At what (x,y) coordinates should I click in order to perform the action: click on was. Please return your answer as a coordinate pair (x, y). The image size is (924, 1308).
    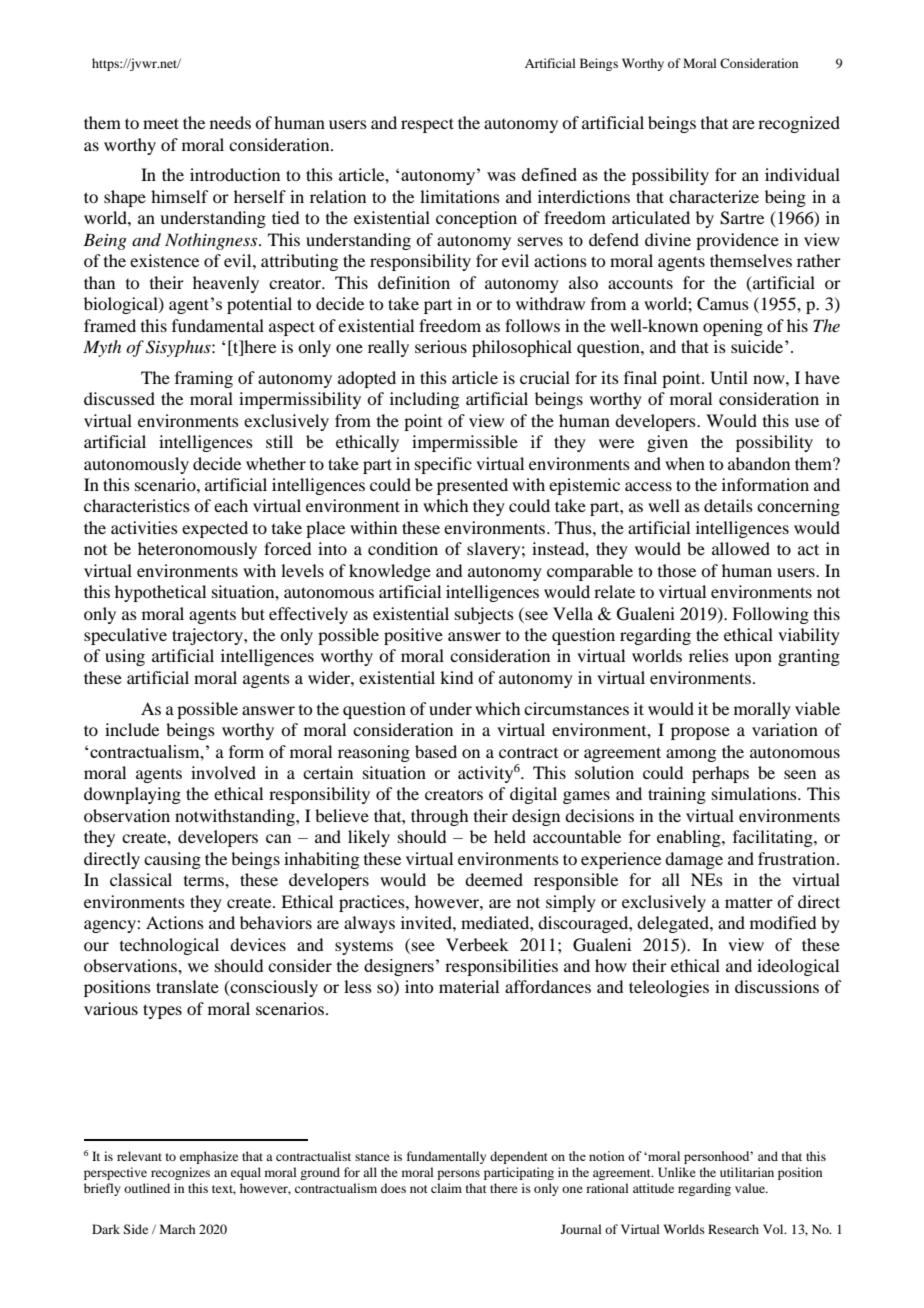
    Looking at the image, I should click on (501, 176).
